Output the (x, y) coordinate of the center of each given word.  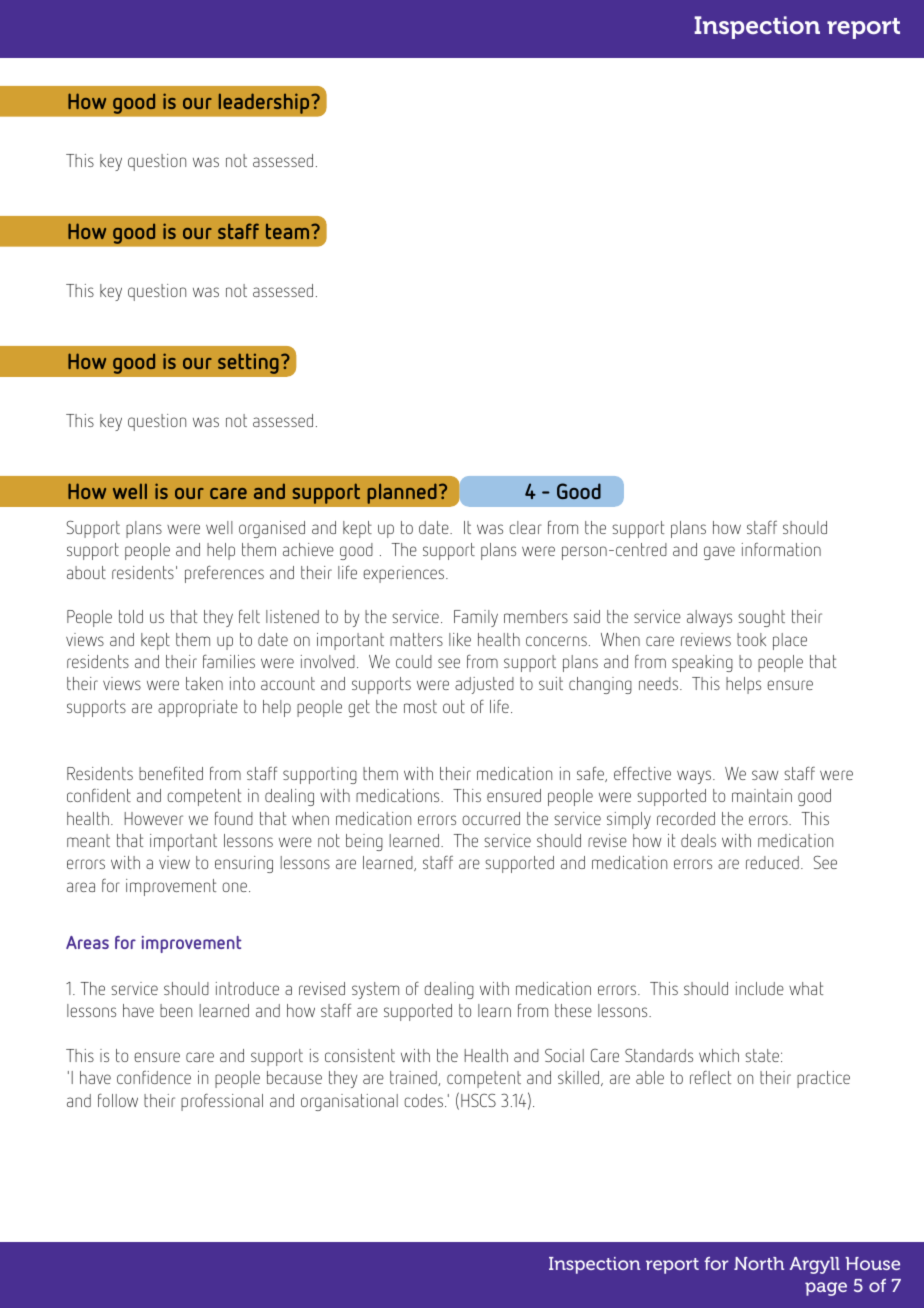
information (781, 549)
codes (423, 1100)
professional (222, 1102)
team (289, 231)
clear (525, 527)
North (759, 1263)
